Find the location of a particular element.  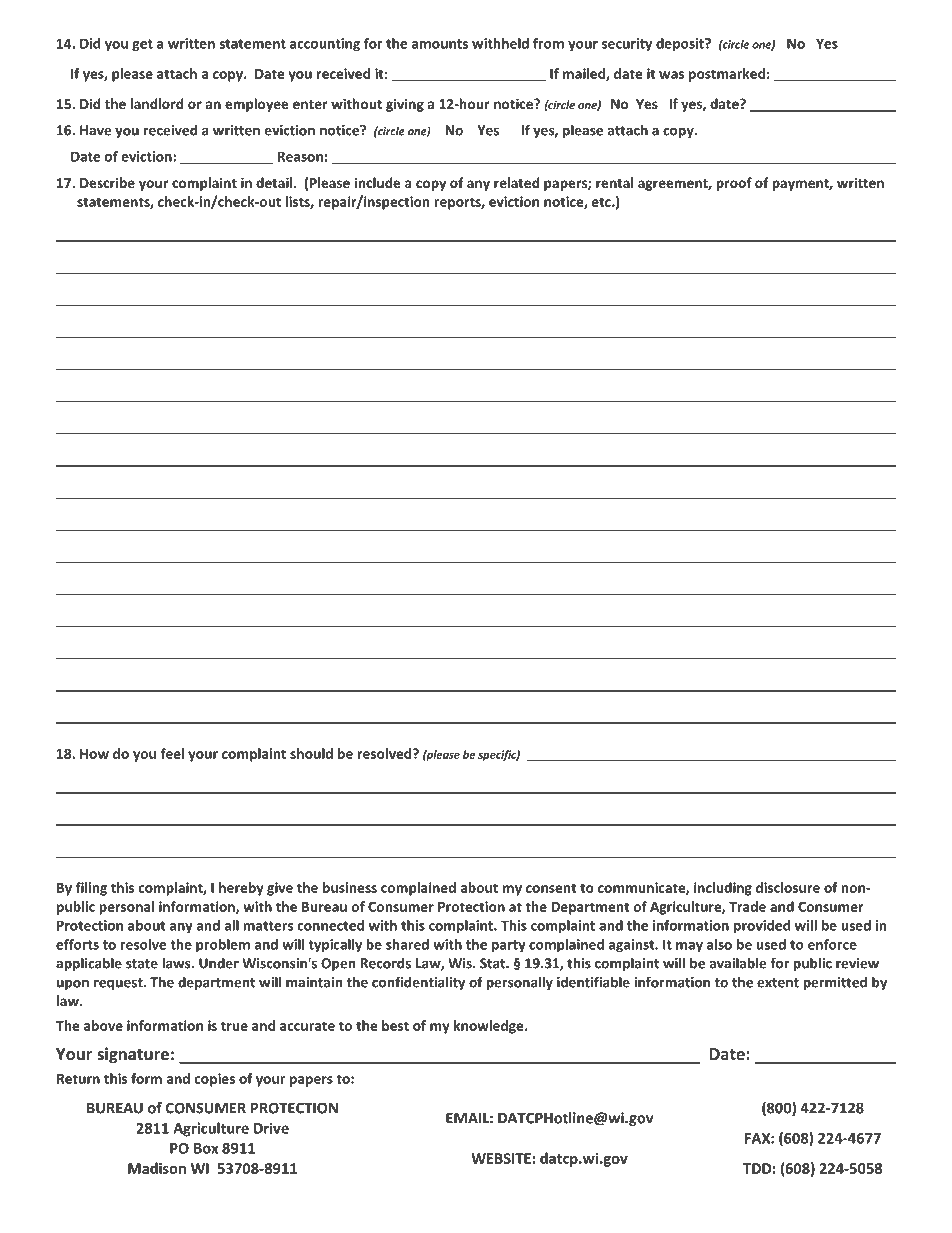

landlord is located at coordinates (157, 103).
